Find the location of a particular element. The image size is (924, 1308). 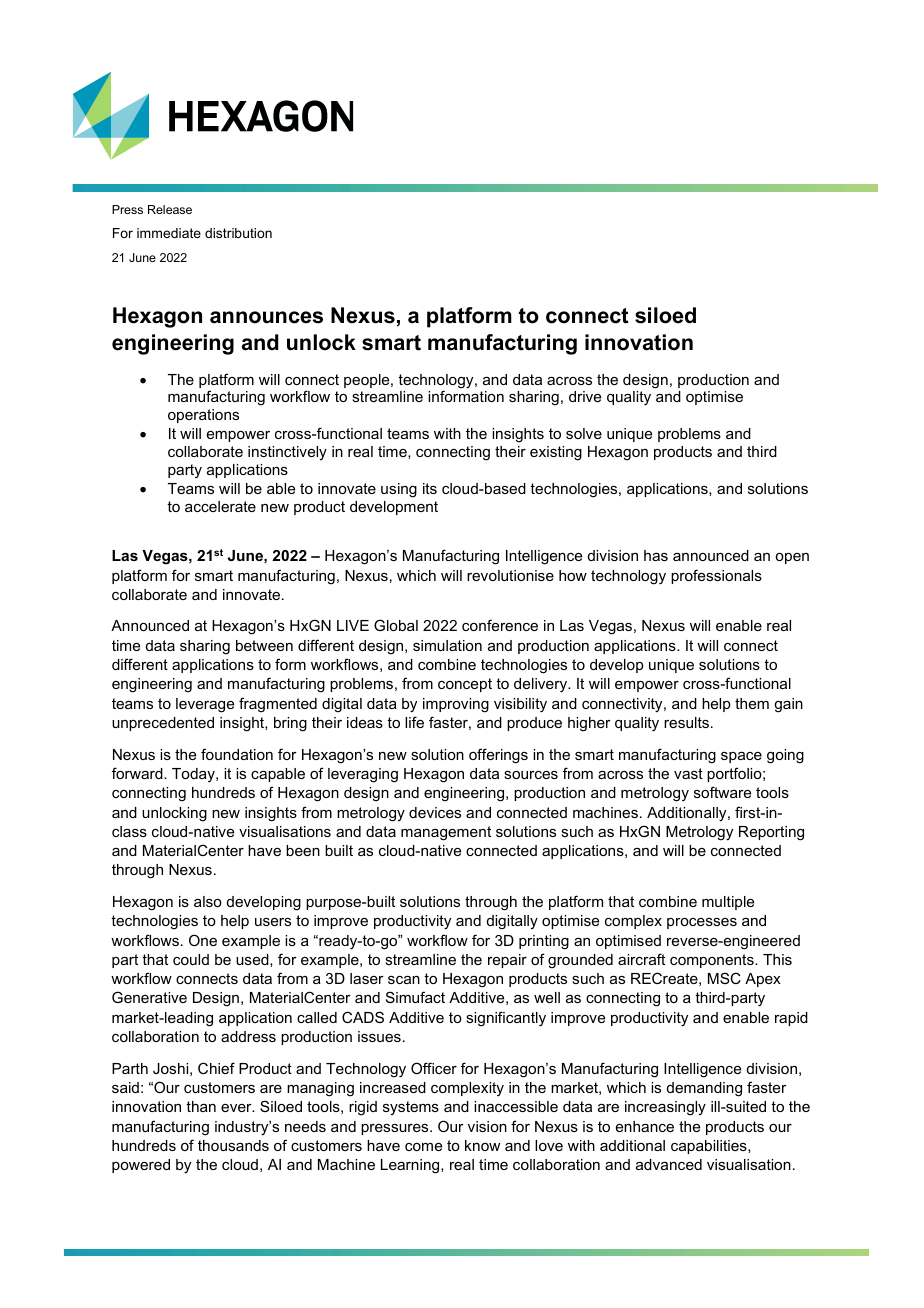

distribution is located at coordinates (238, 233).
